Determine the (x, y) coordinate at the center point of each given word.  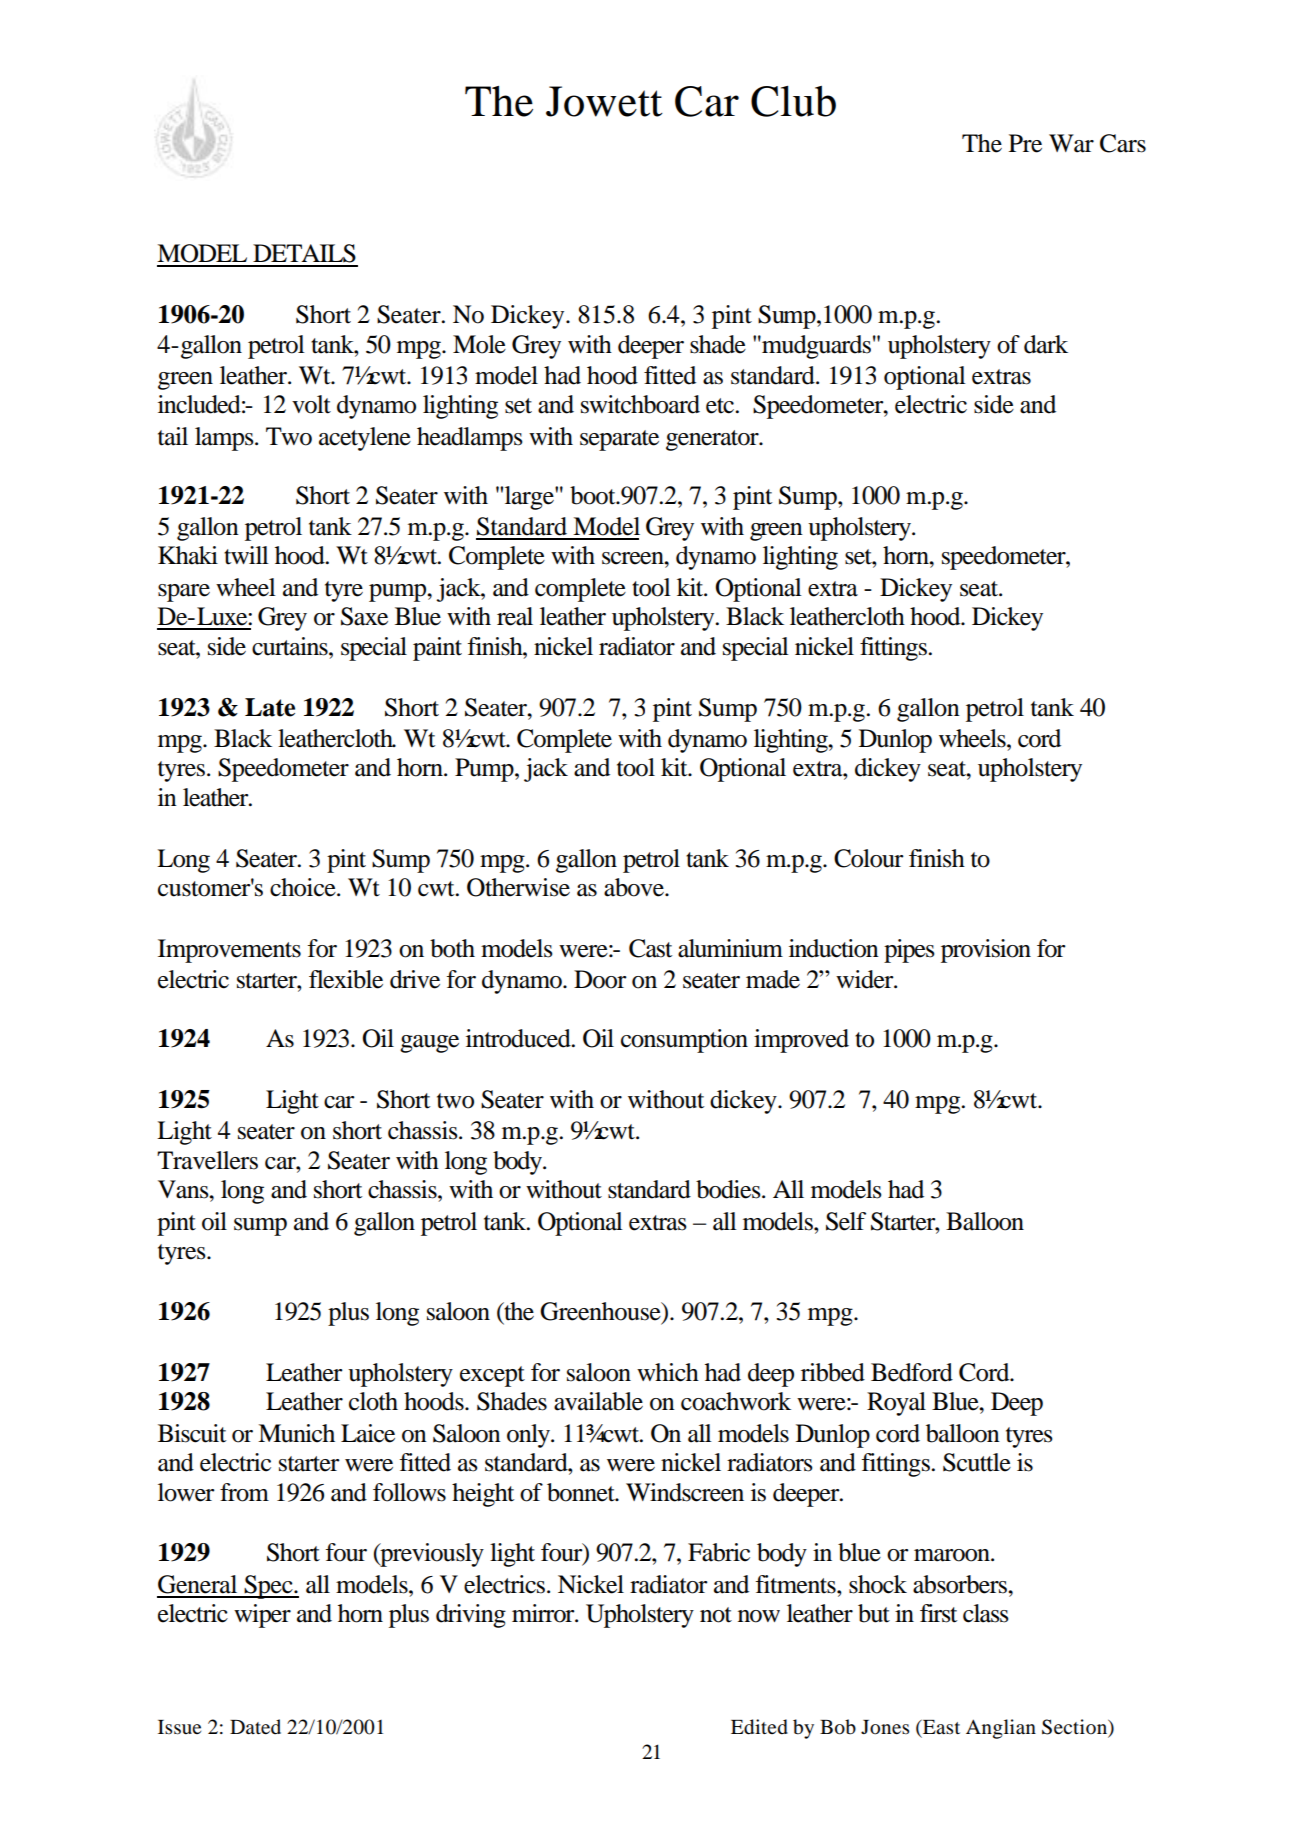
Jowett (604, 101)
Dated (255, 1727)
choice (304, 887)
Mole (479, 344)
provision (986, 951)
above (635, 887)
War (1071, 143)
